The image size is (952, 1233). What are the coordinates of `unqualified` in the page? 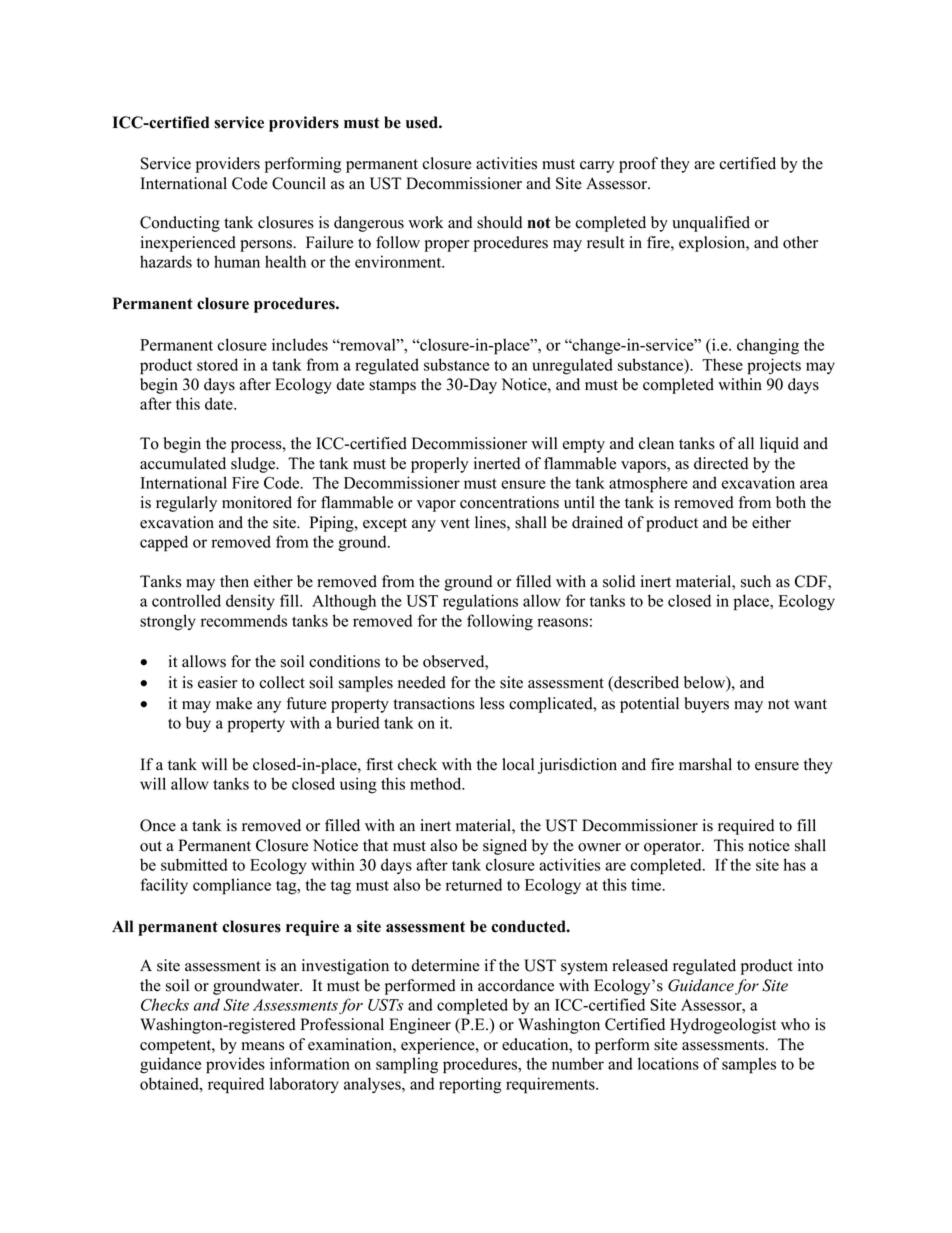 It's located at (711, 224).
